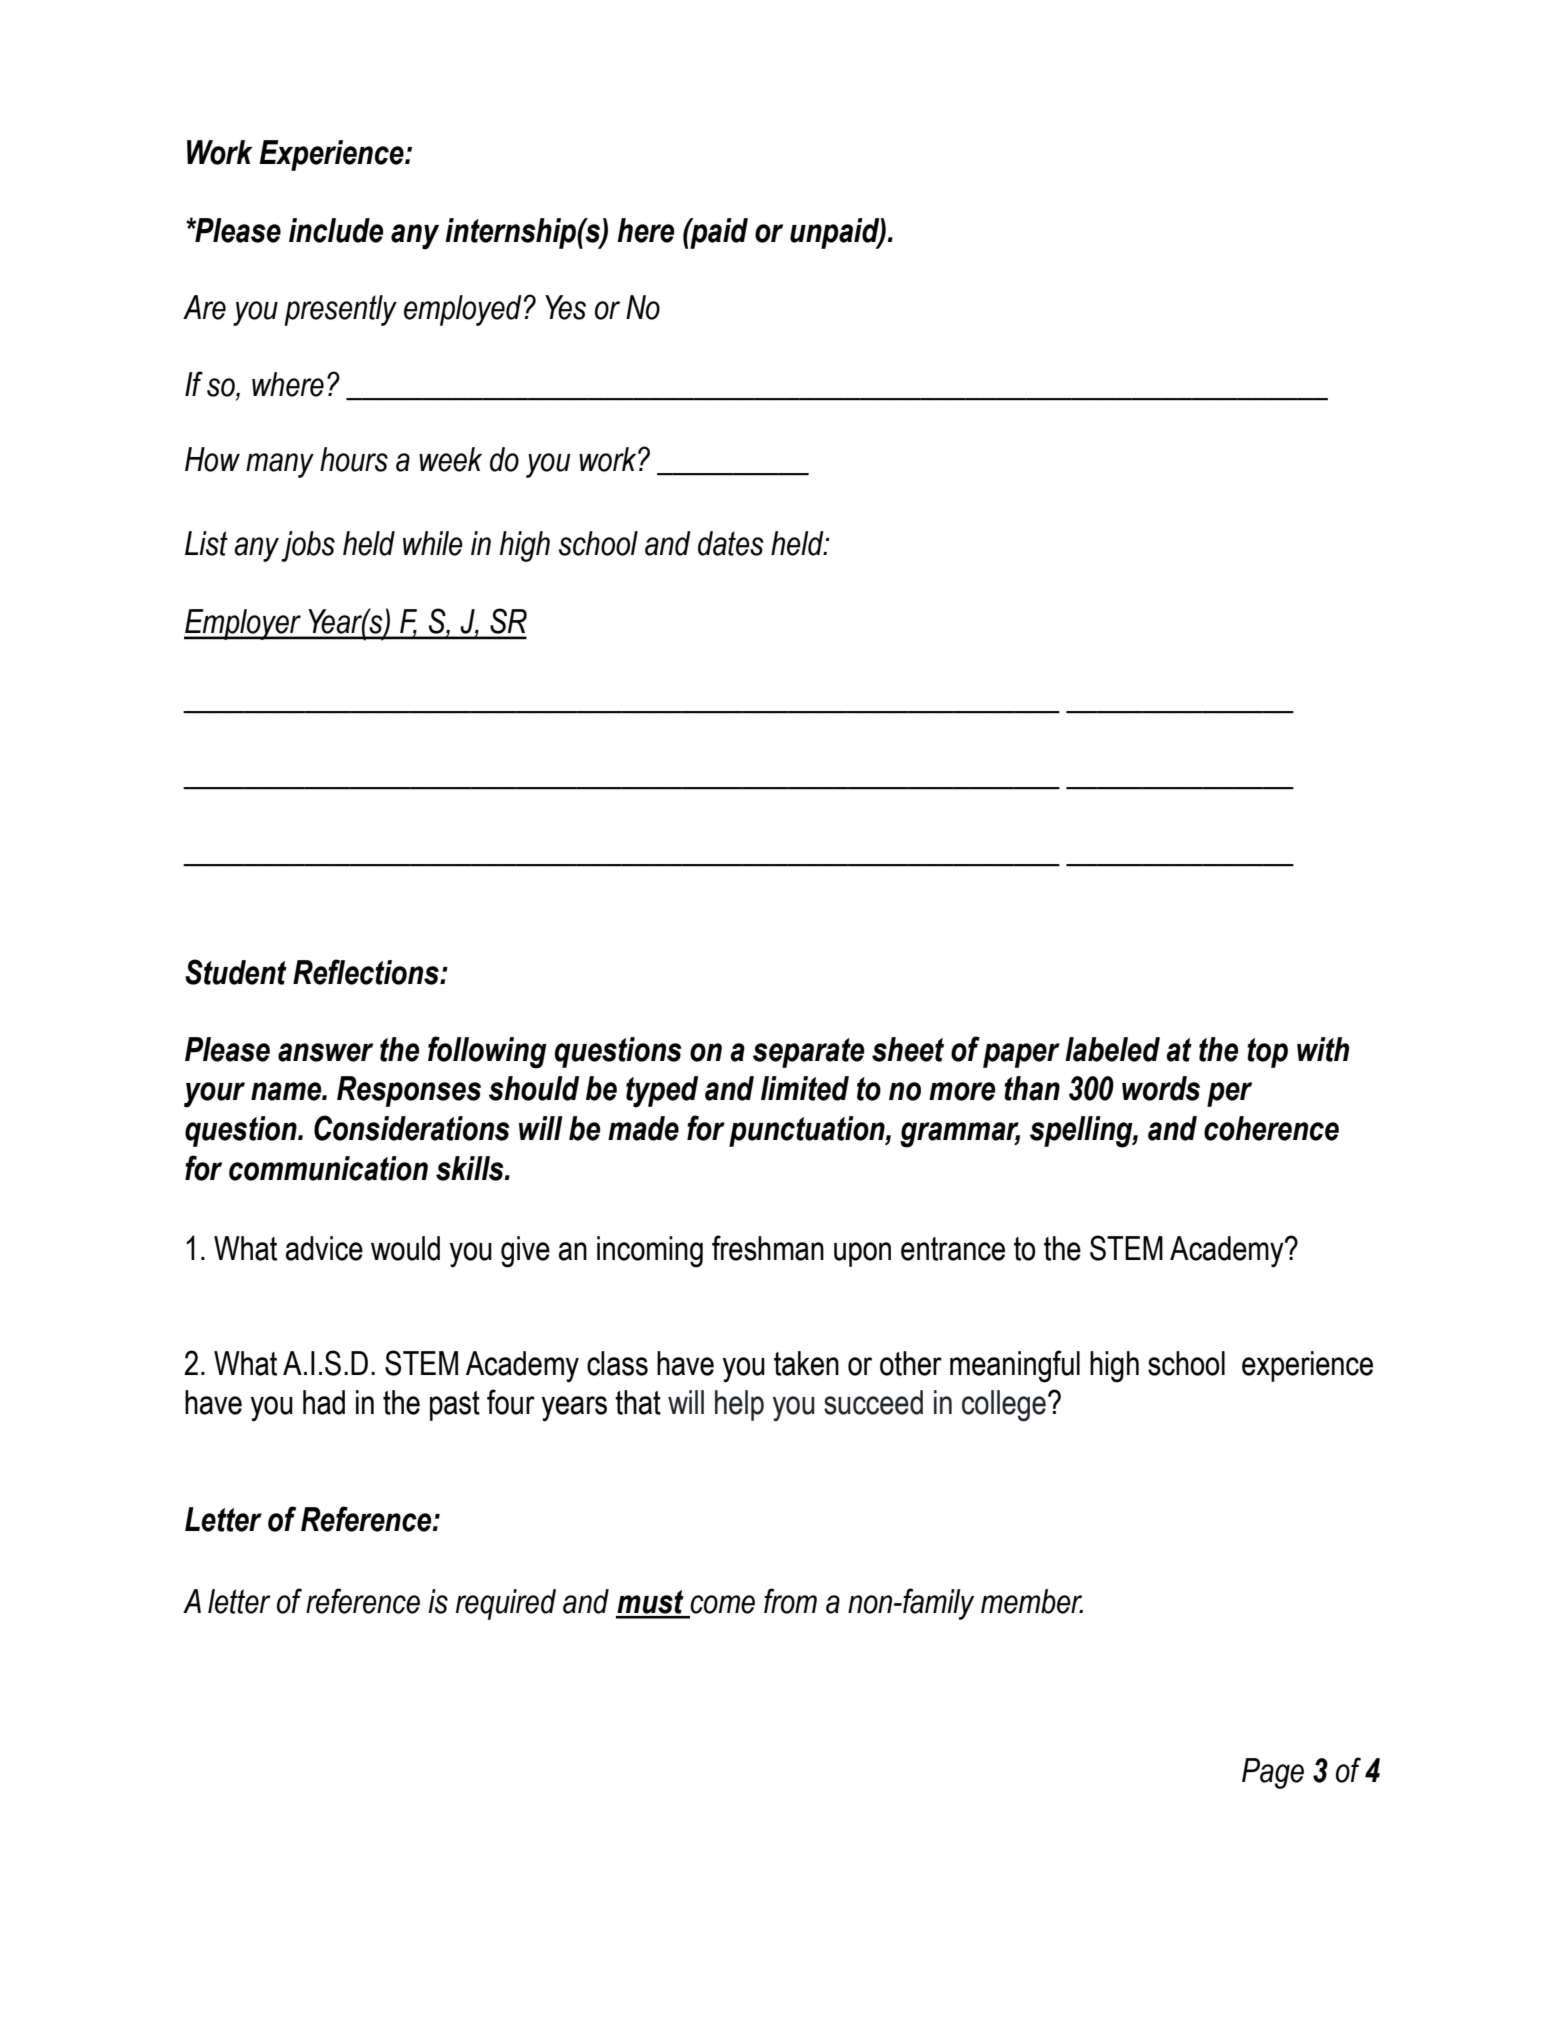 This document has height=2025, width=1564. I want to click on advice, so click(324, 1248).
